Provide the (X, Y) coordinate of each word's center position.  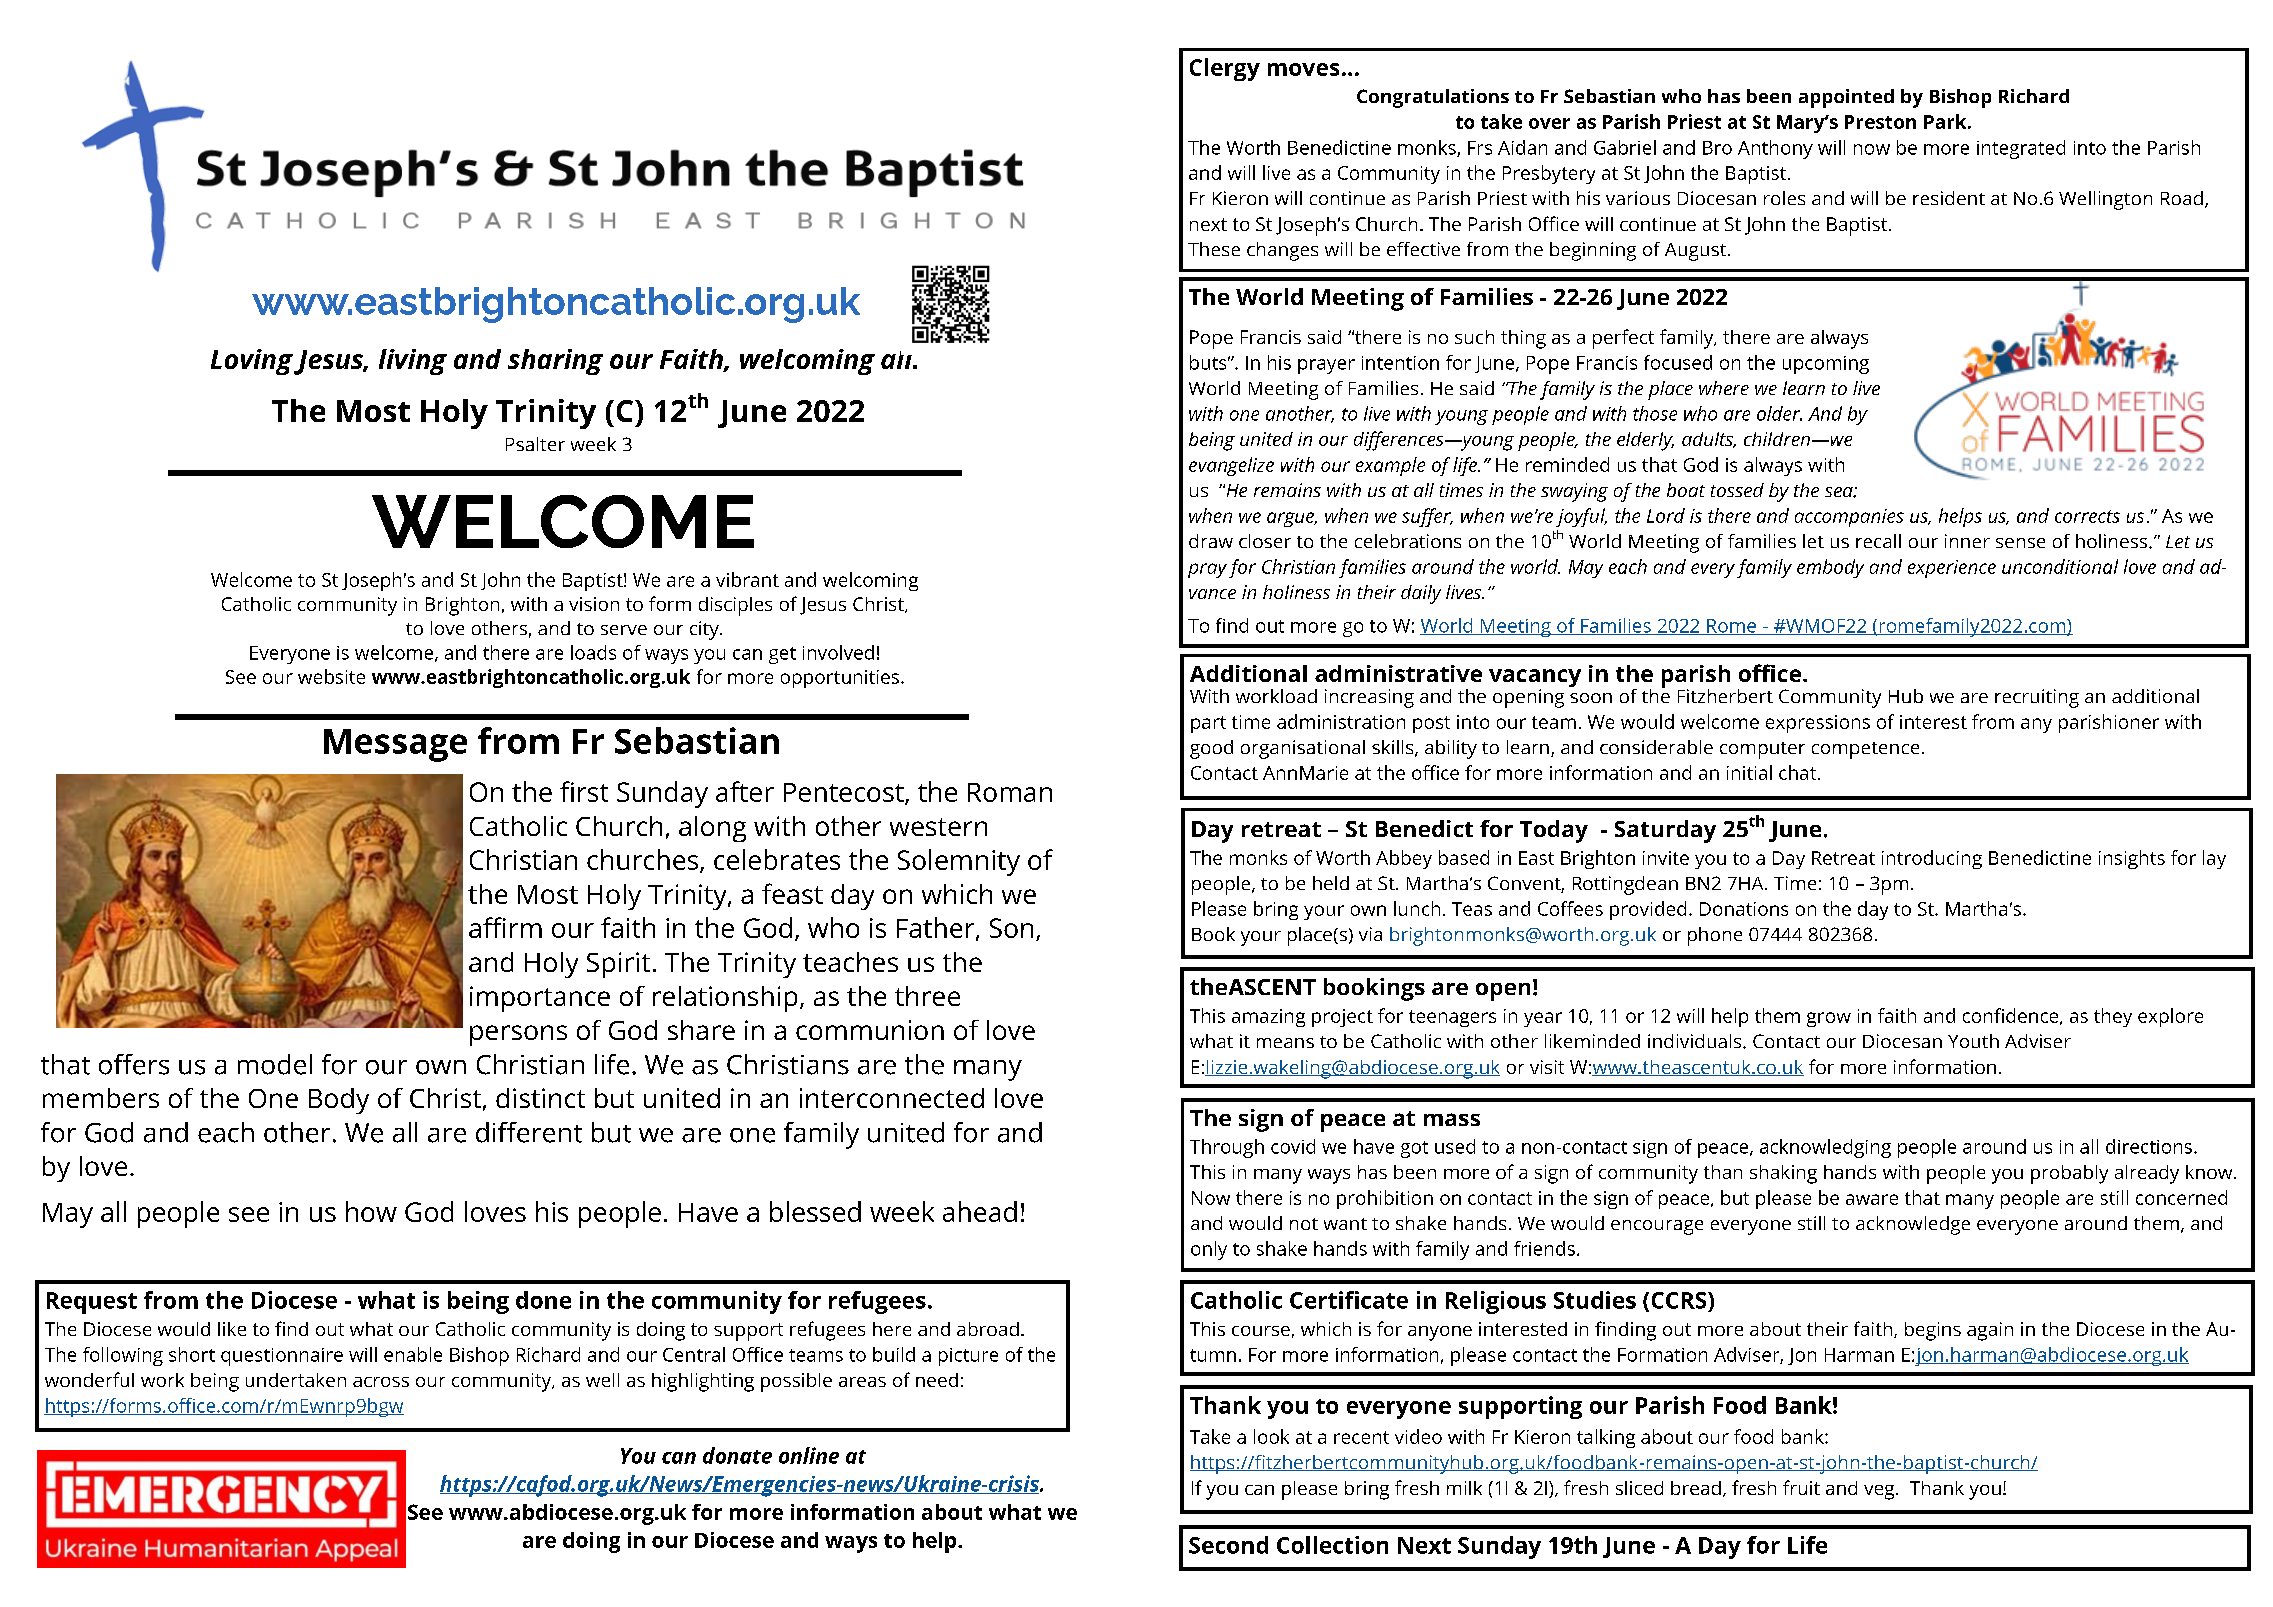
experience (1952, 569)
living (413, 362)
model (275, 1064)
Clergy (1225, 69)
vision (594, 604)
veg (1880, 1492)
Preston (1880, 122)
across (381, 1382)
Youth (1973, 1041)
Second (1228, 1545)
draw (1211, 541)
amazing (1268, 1018)
